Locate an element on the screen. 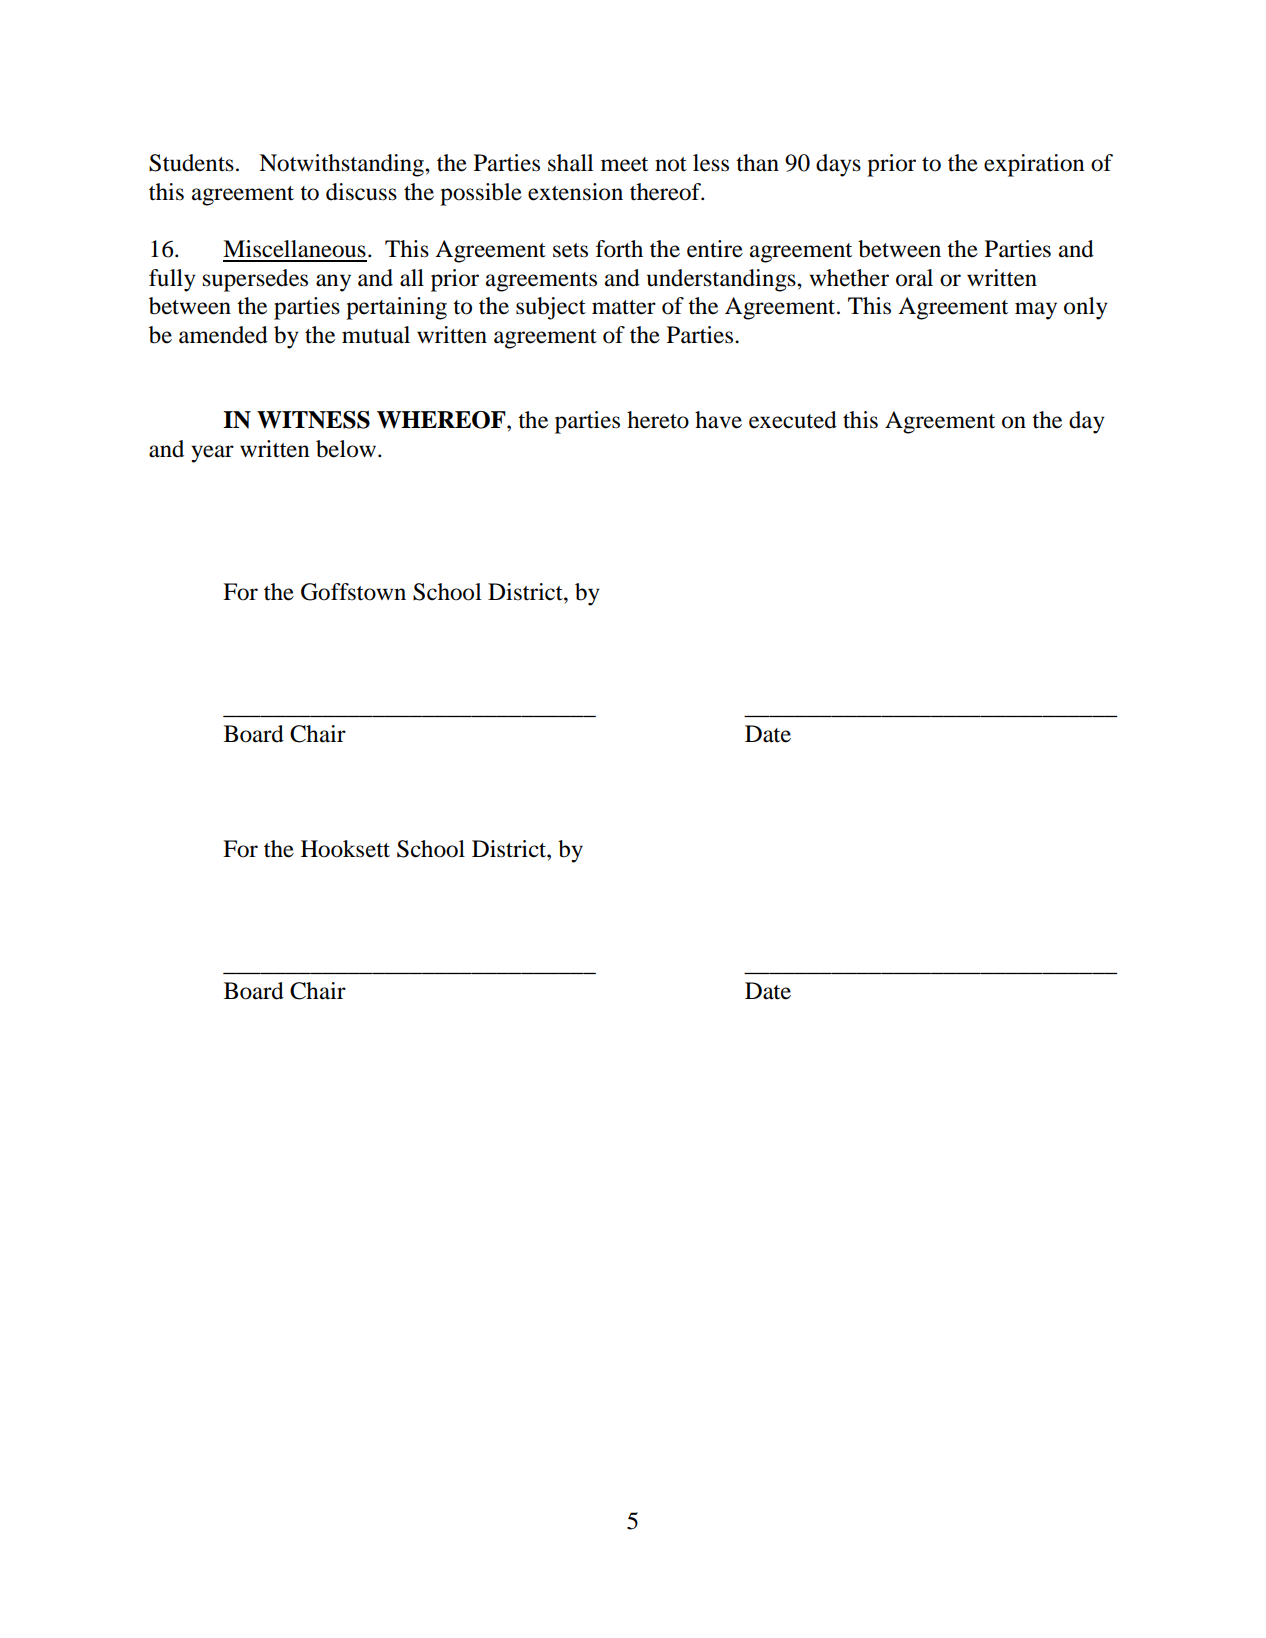 This screenshot has height=1638, width=1266. pertaining is located at coordinates (396, 308).
